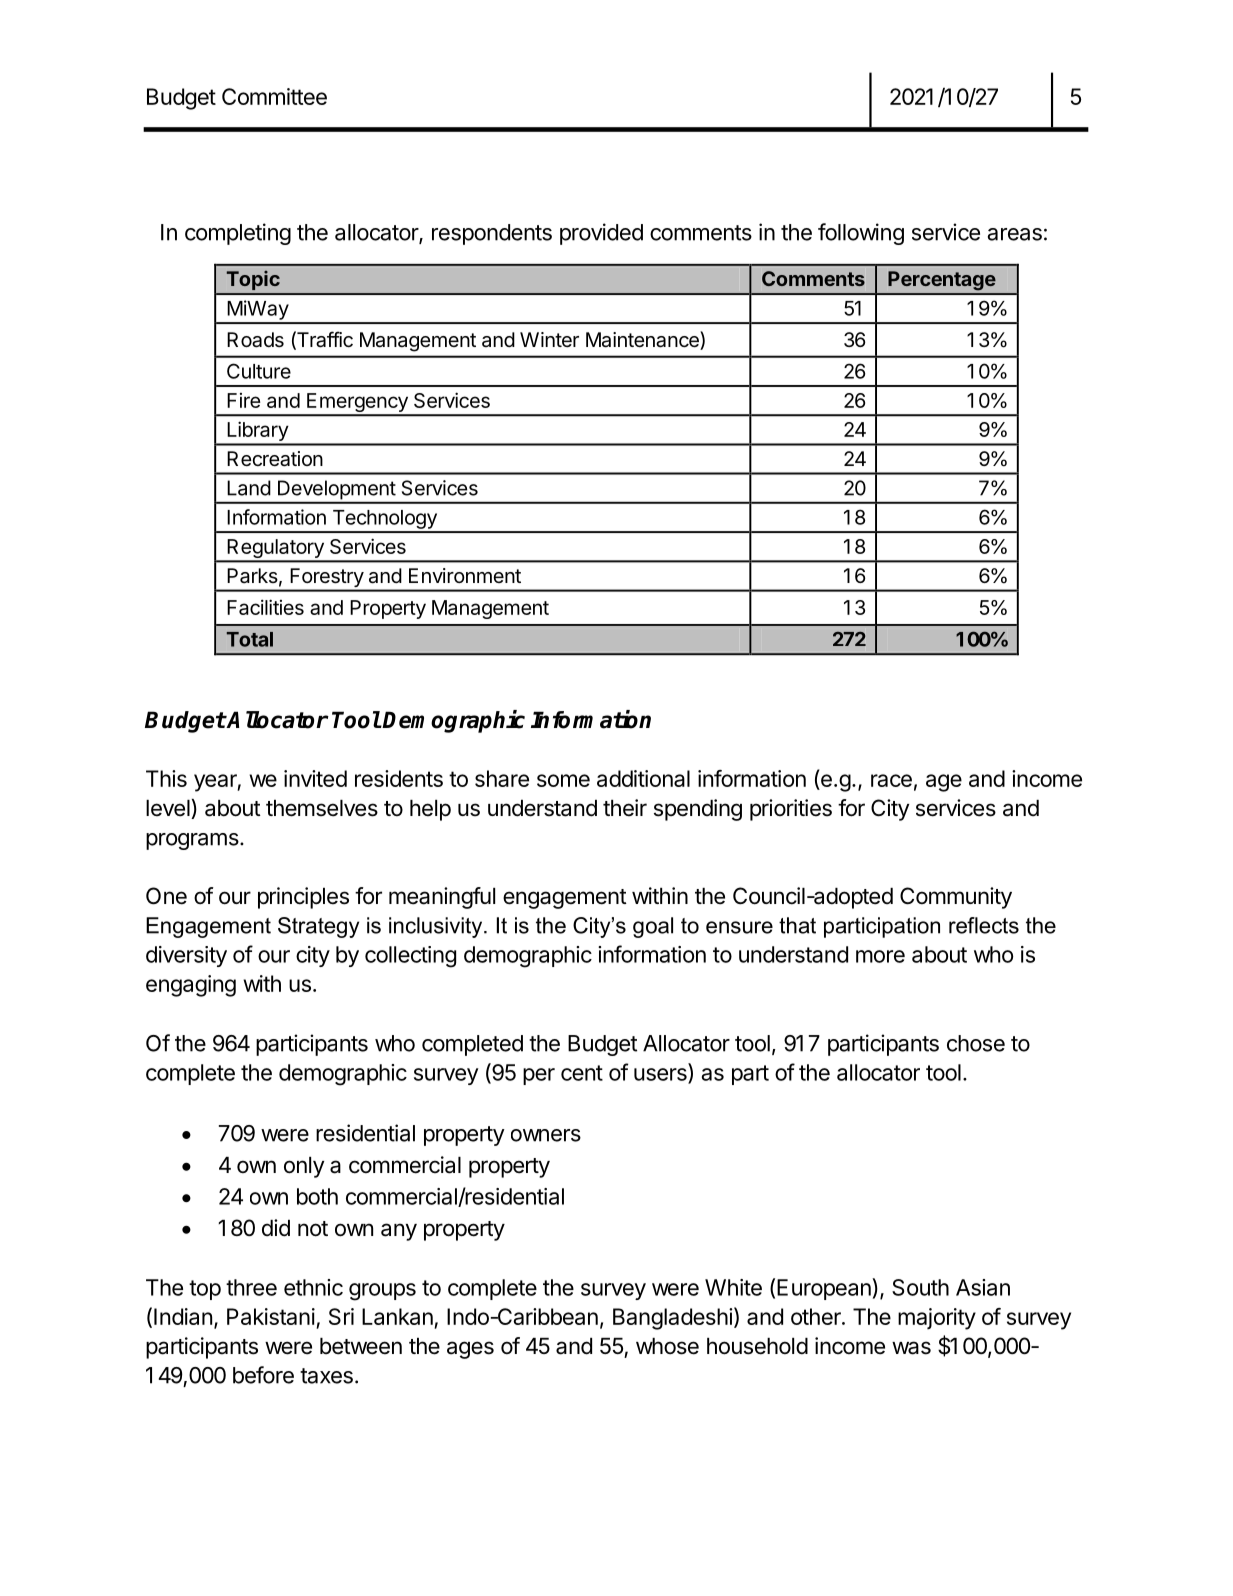 Image resolution: width=1233 pixels, height=1596 pixels. Describe the element at coordinates (601, 234) in the image. I see `provided` at that location.
